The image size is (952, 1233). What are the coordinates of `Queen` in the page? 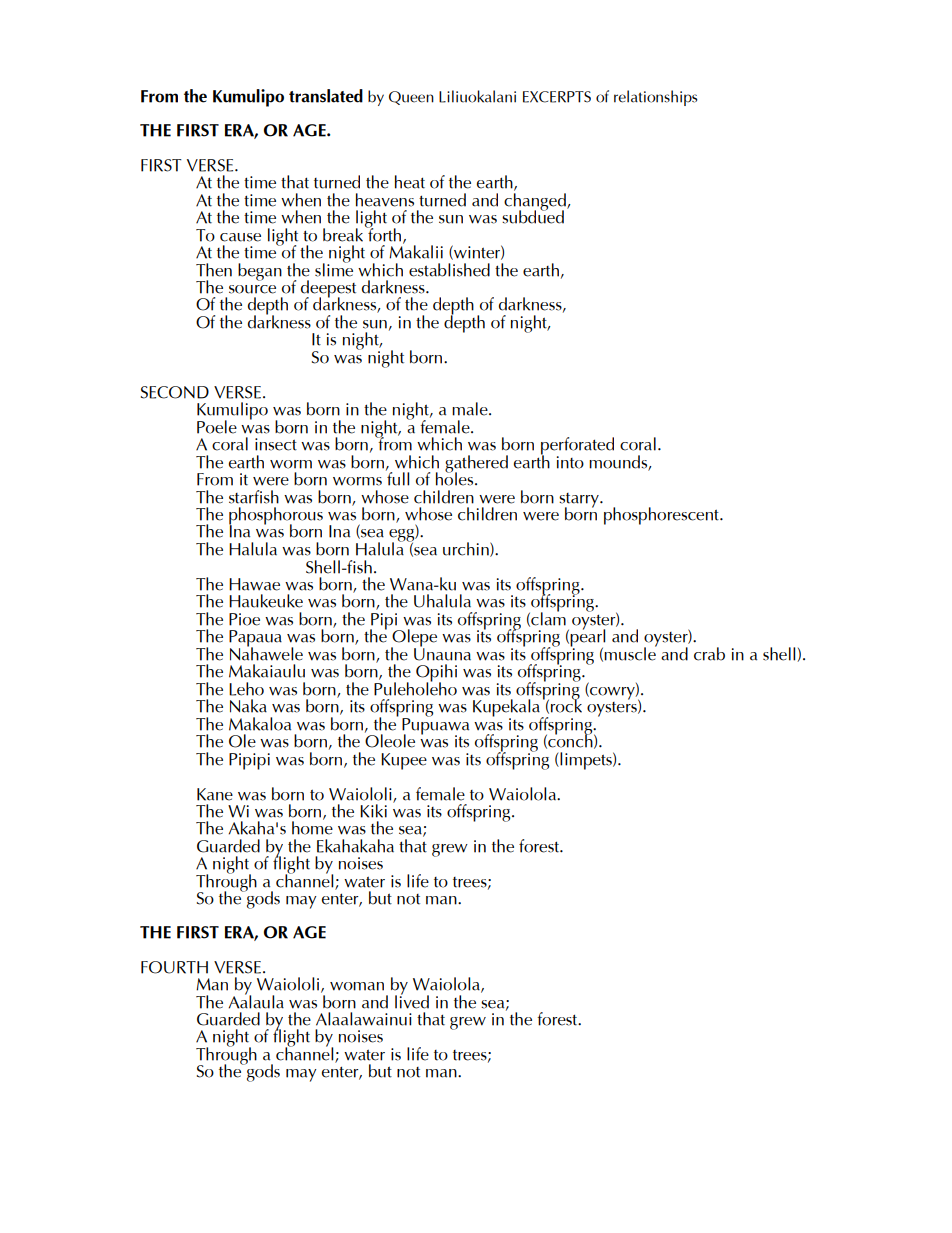 It's located at (411, 98).
